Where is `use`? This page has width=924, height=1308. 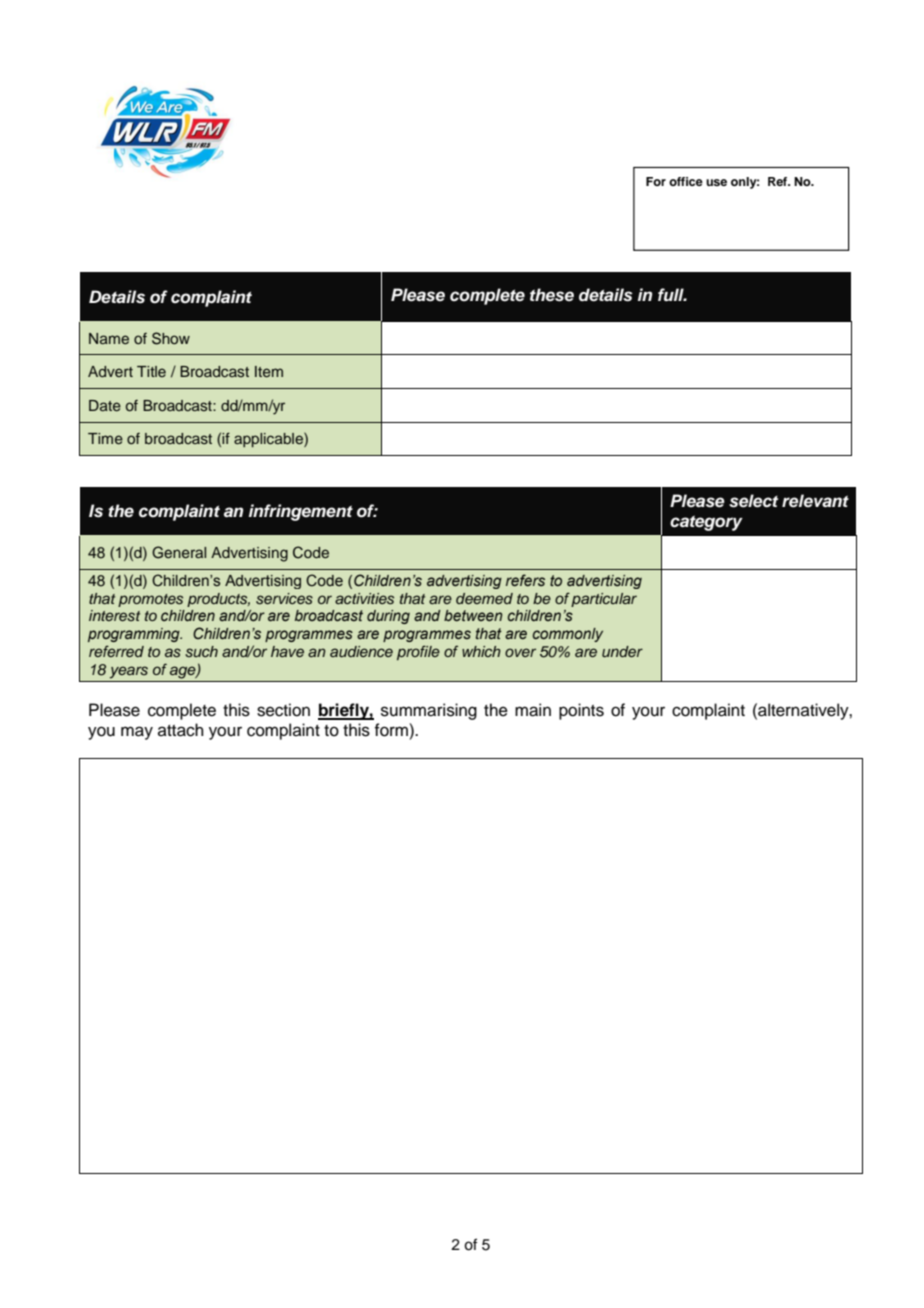
use is located at coordinates (716, 182).
